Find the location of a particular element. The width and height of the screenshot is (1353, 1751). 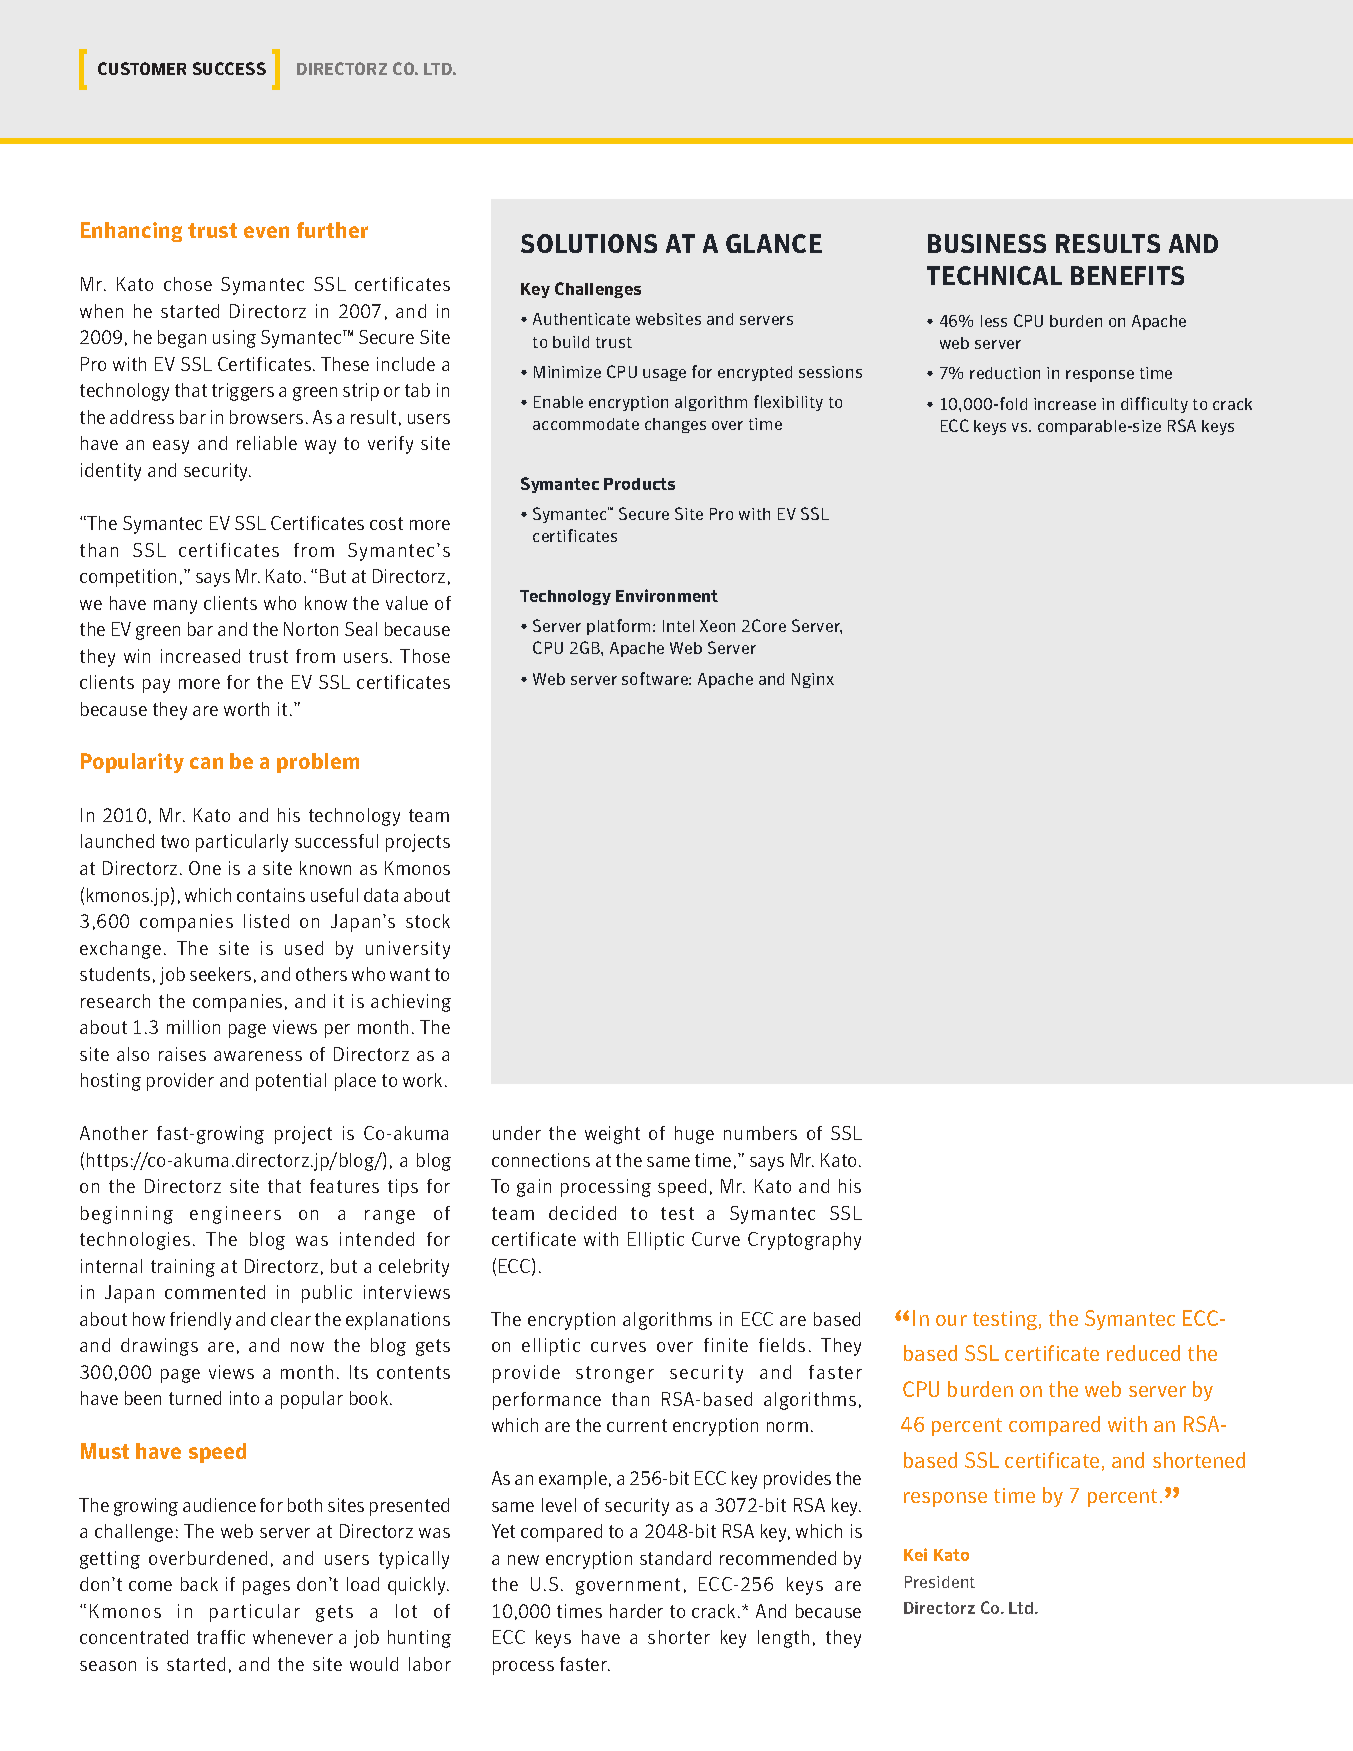

potential is located at coordinates (291, 1082).
